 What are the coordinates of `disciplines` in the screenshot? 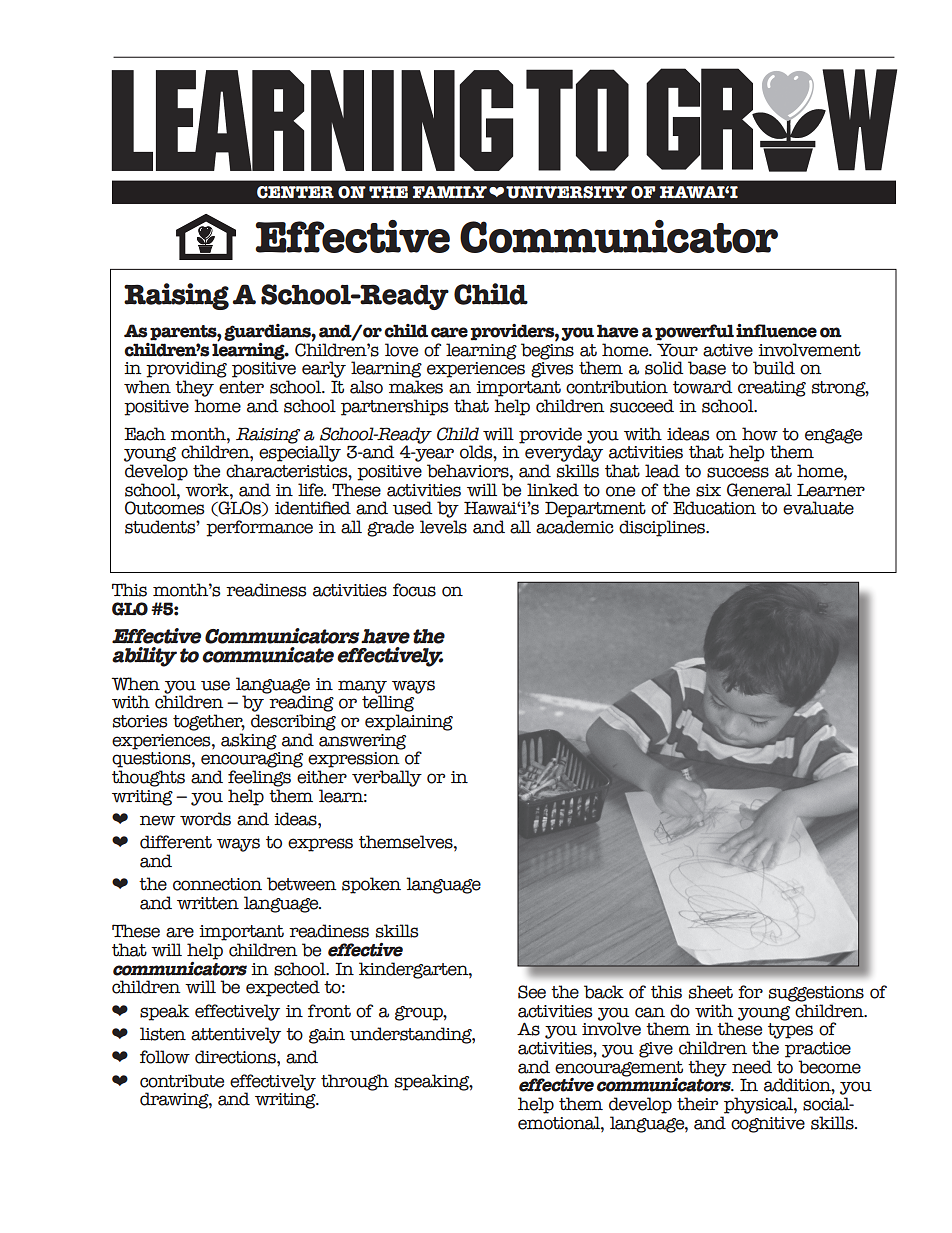 It's located at (663, 528).
